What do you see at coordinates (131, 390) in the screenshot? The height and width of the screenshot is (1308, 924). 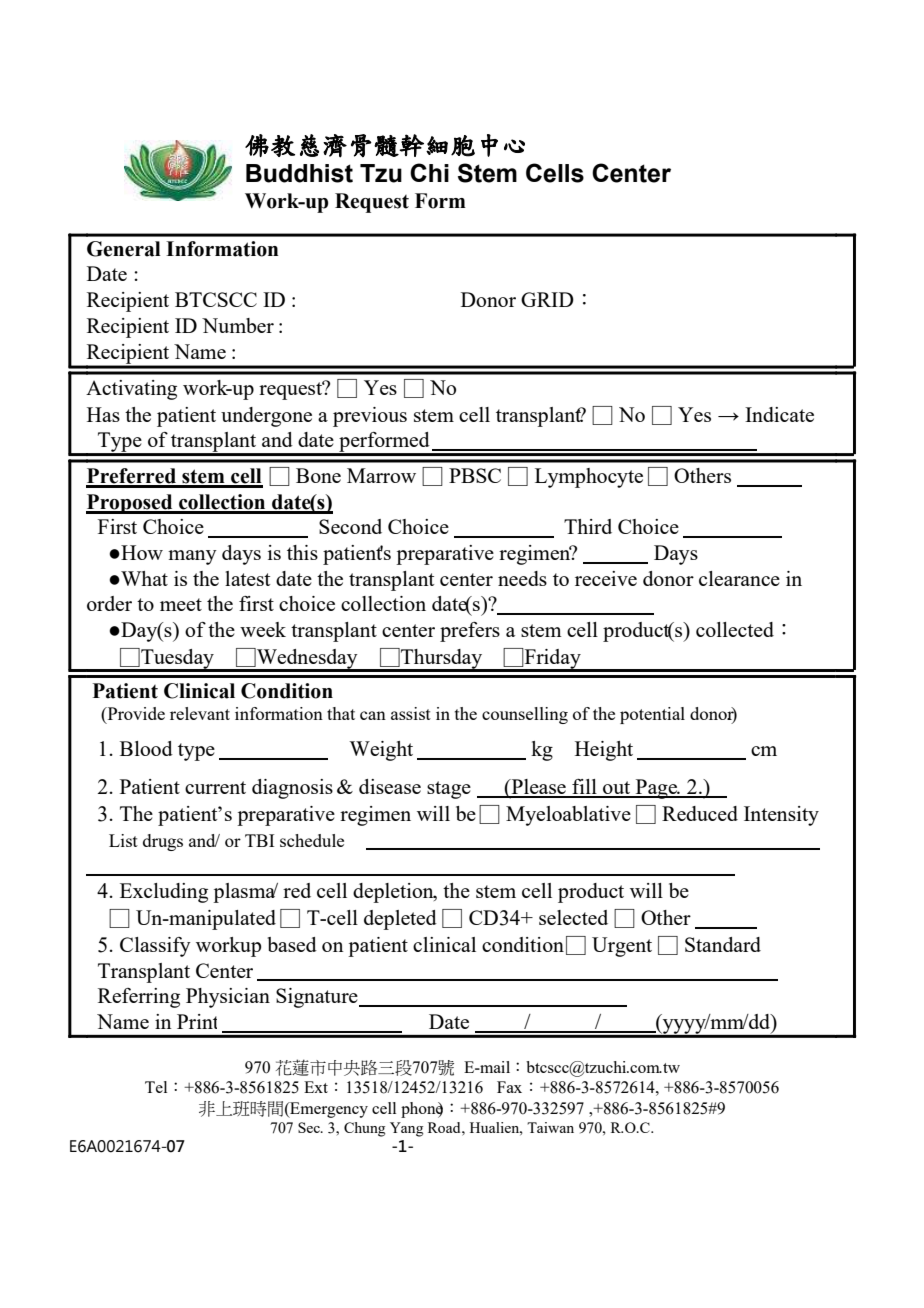 I see `Activating` at bounding box center [131, 390].
